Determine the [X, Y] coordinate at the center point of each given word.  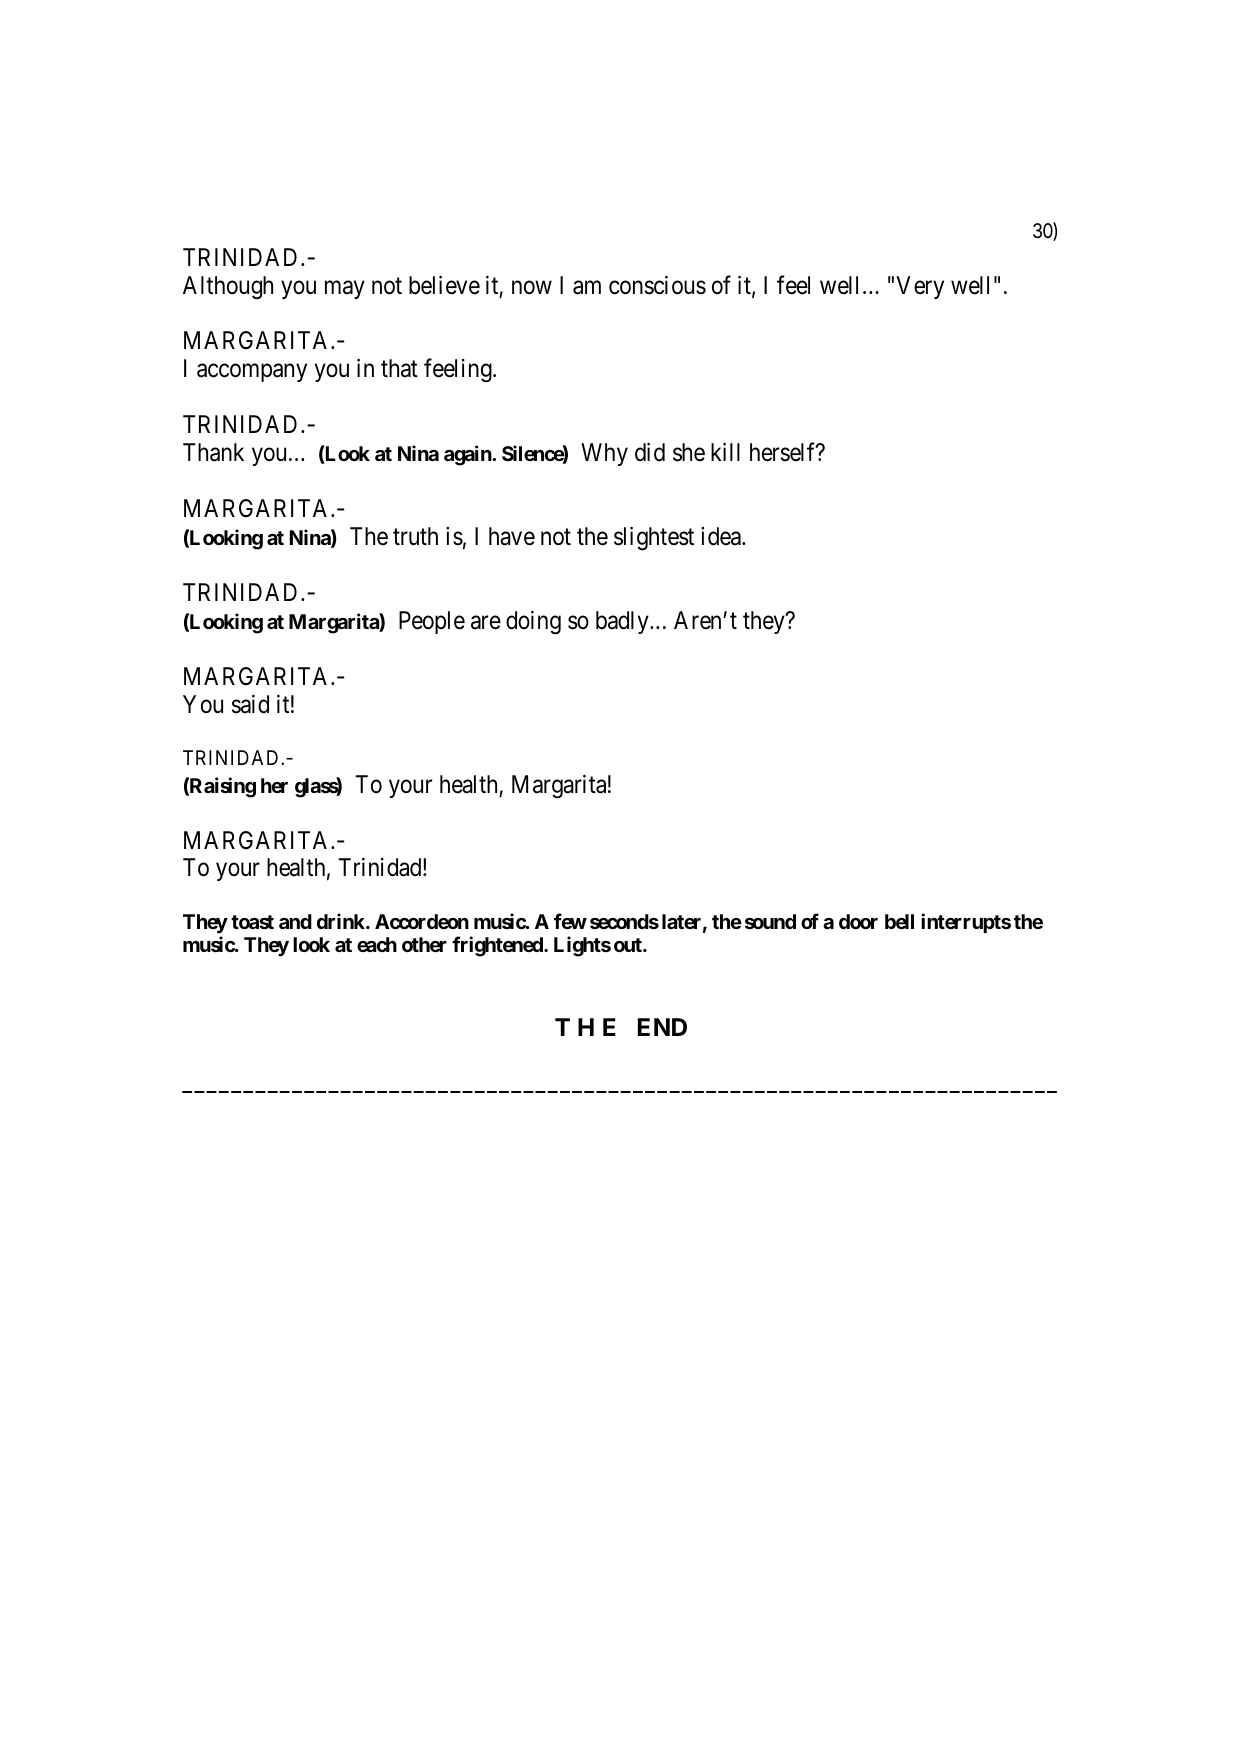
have [512, 536]
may [345, 289]
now [532, 287]
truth [415, 536]
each [377, 944]
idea [722, 536]
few [570, 921]
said [250, 704]
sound [770, 921]
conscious [657, 285]
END [662, 1027]
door [858, 921]
